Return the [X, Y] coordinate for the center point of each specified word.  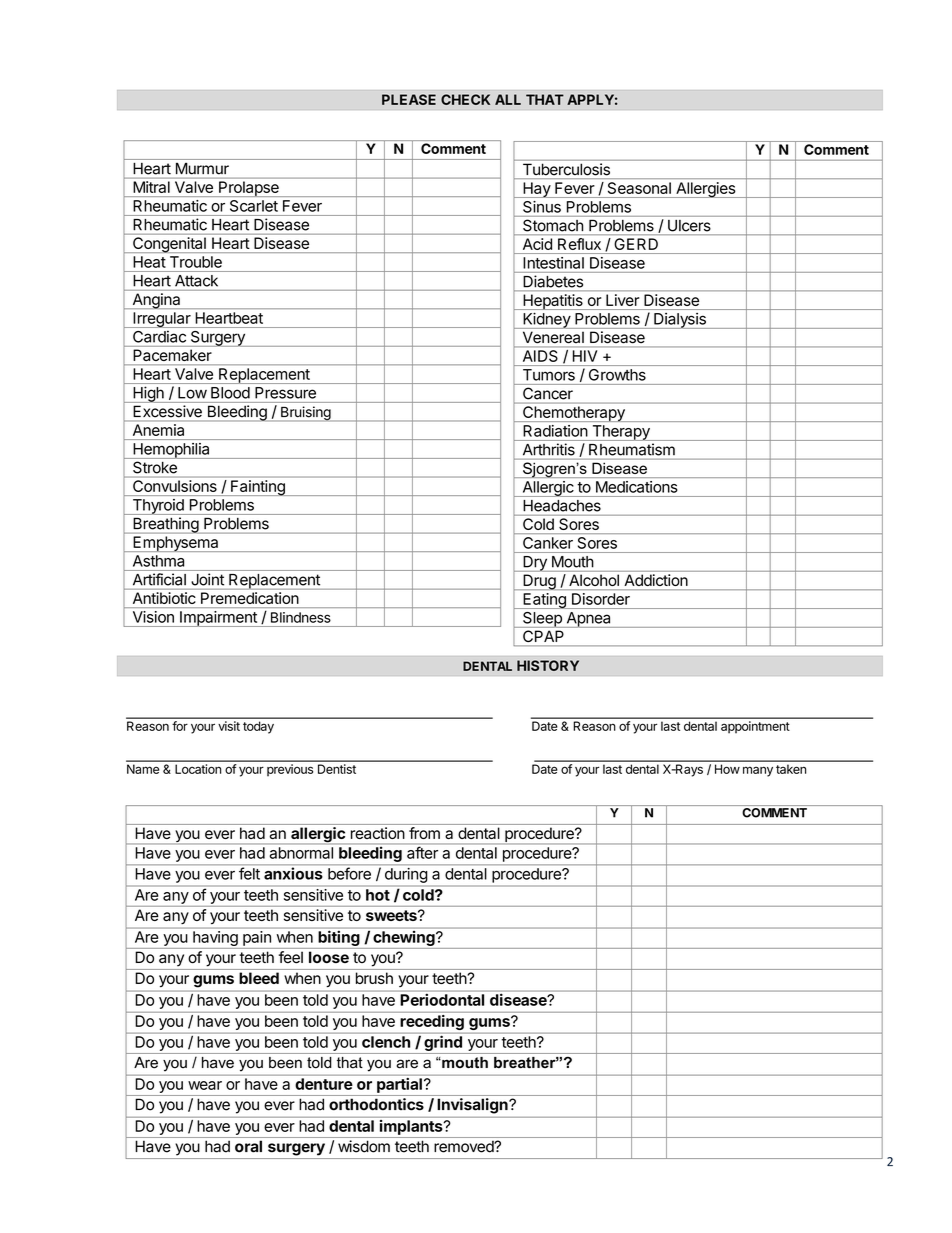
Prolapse [249, 189]
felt [249, 873]
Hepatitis [553, 302]
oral [248, 1146]
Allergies [705, 190]
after [422, 853]
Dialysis [680, 321]
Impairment [218, 619]
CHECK [465, 99]
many [758, 771]
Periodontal [442, 1000]
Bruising [305, 414]
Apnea [588, 620]
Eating [544, 601]
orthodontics [376, 1104]
